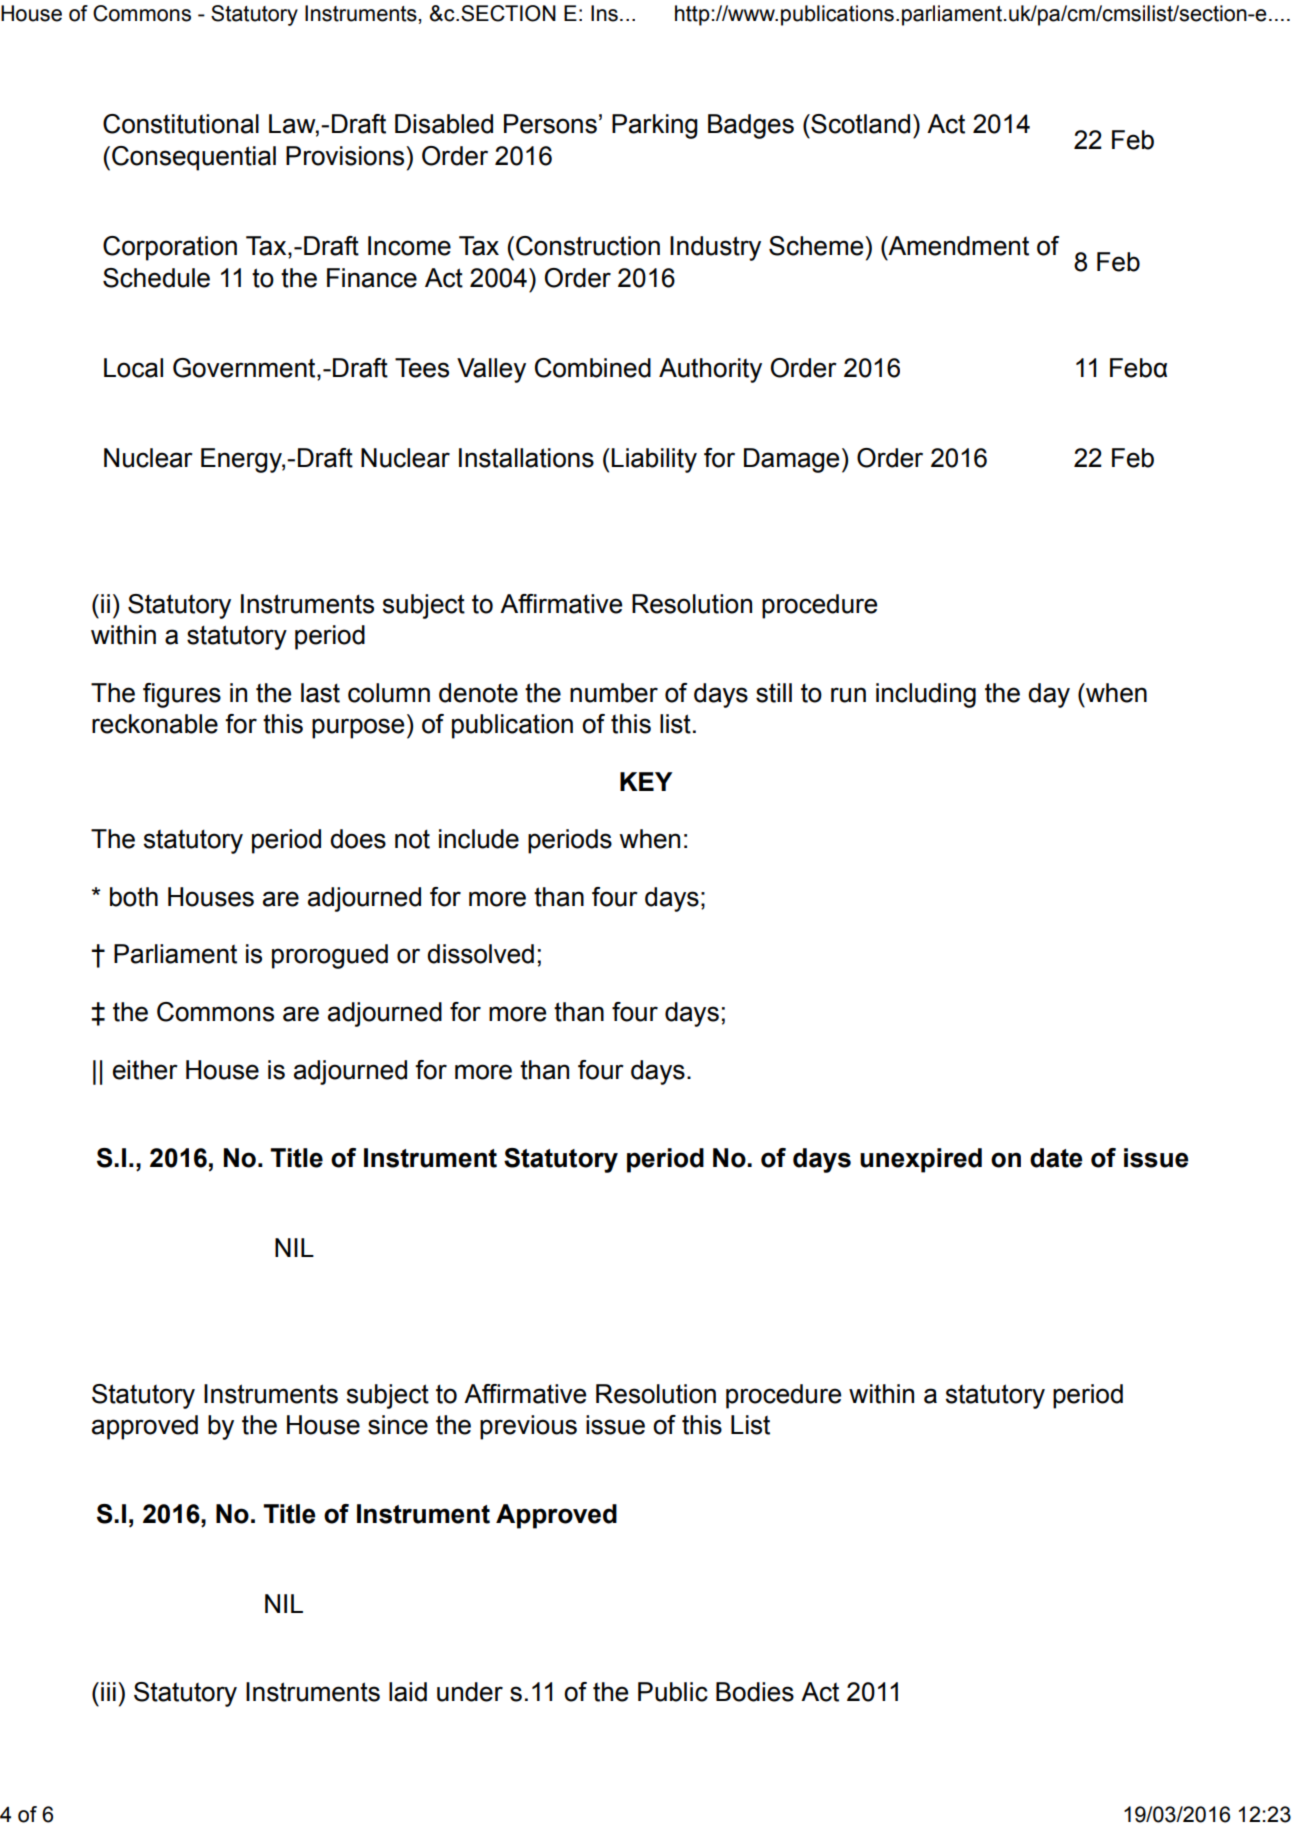  Describe the element at coordinates (480, 954) in the image. I see `dissolved` at that location.
